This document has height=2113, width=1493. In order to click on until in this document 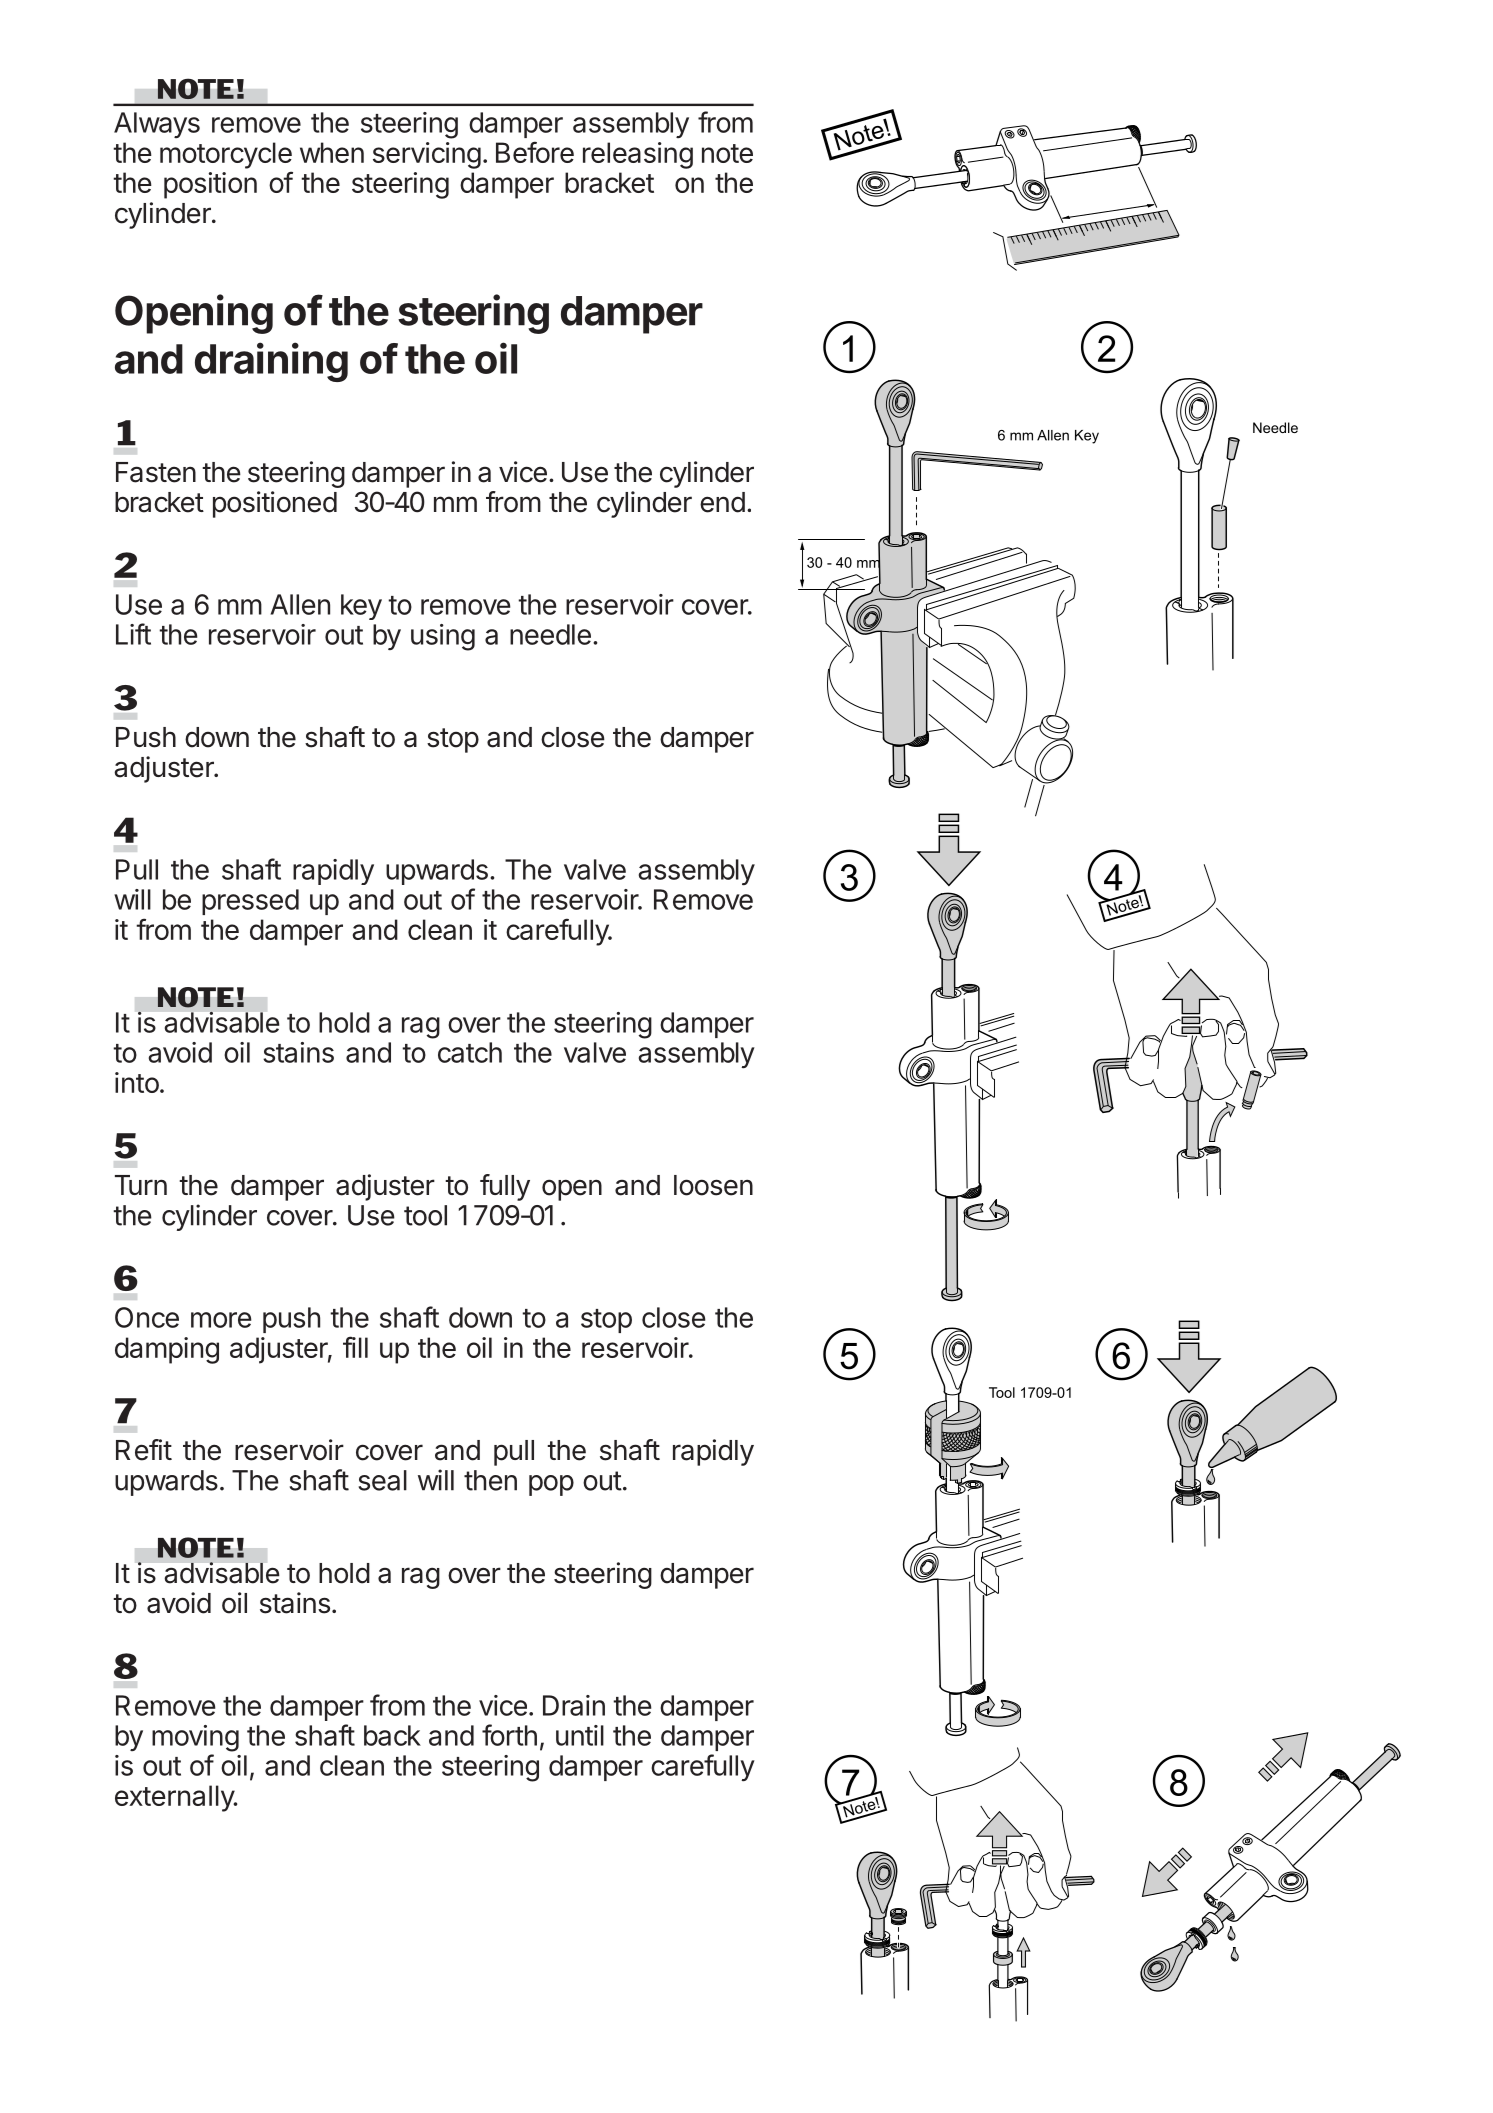, I will do `click(580, 1735)`.
